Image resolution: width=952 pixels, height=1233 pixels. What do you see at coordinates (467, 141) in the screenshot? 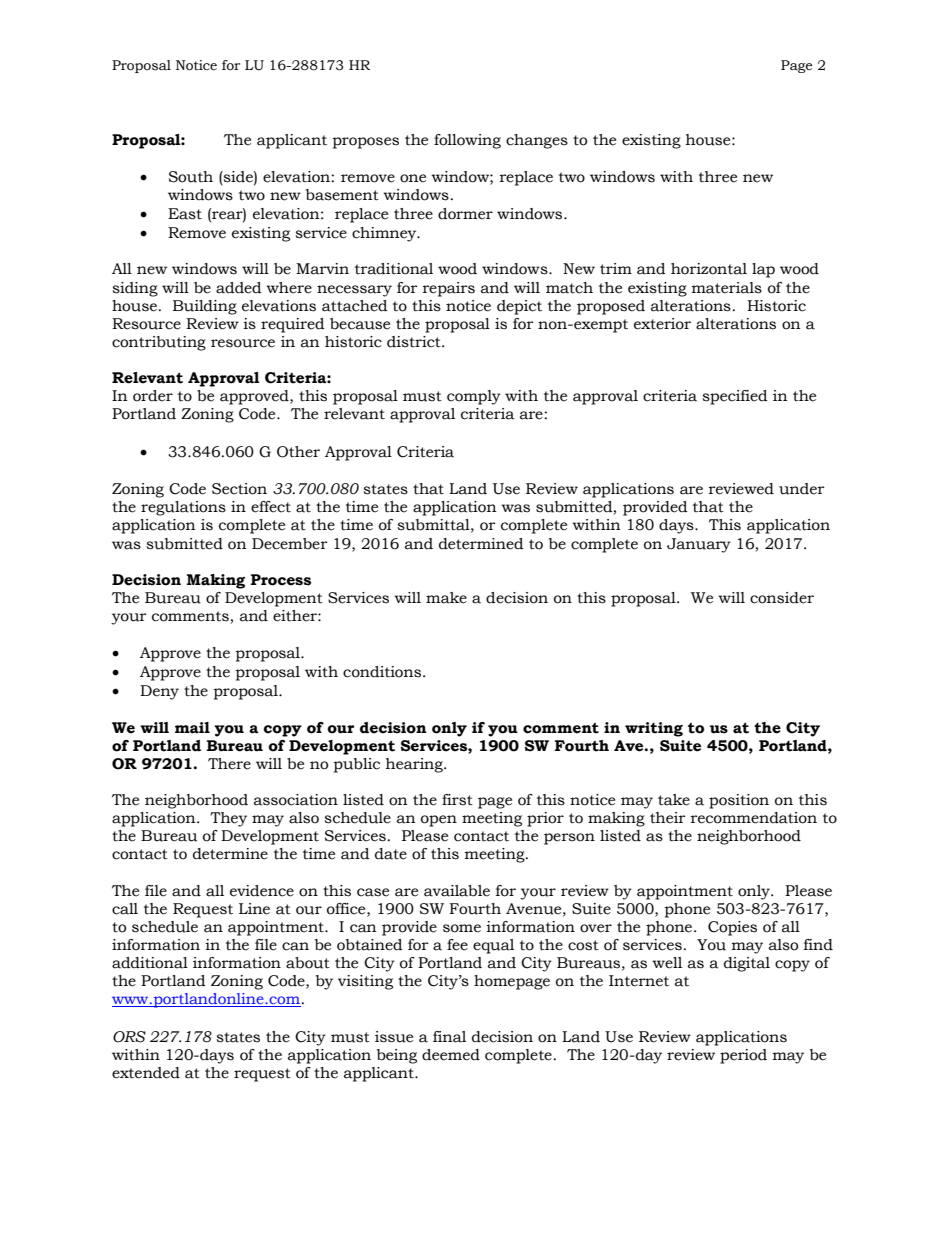
I see `following` at bounding box center [467, 141].
